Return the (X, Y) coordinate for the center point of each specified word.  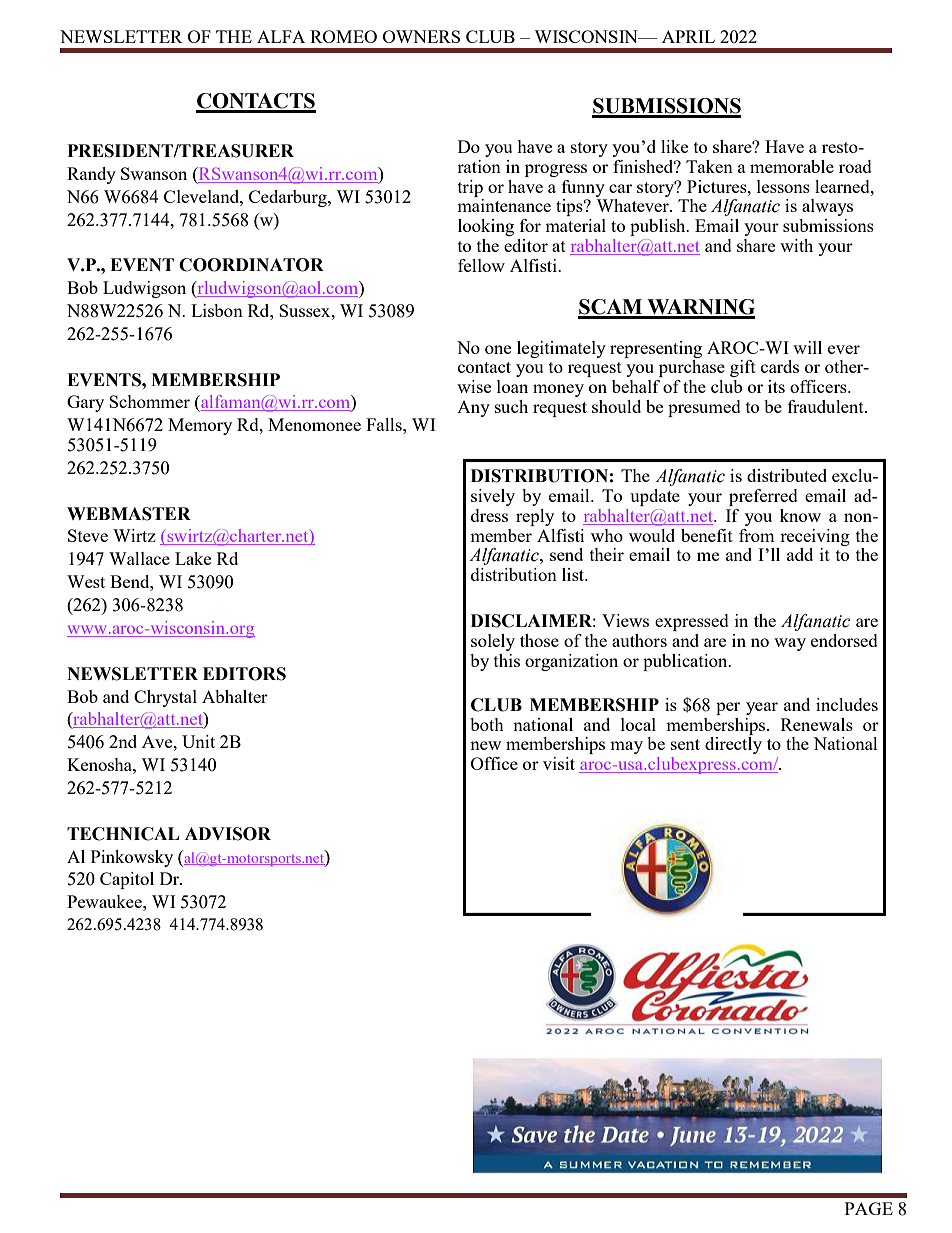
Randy (91, 175)
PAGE (869, 1208)
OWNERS (421, 36)
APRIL (688, 36)
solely (493, 642)
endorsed (844, 640)
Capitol (127, 880)
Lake (193, 558)
